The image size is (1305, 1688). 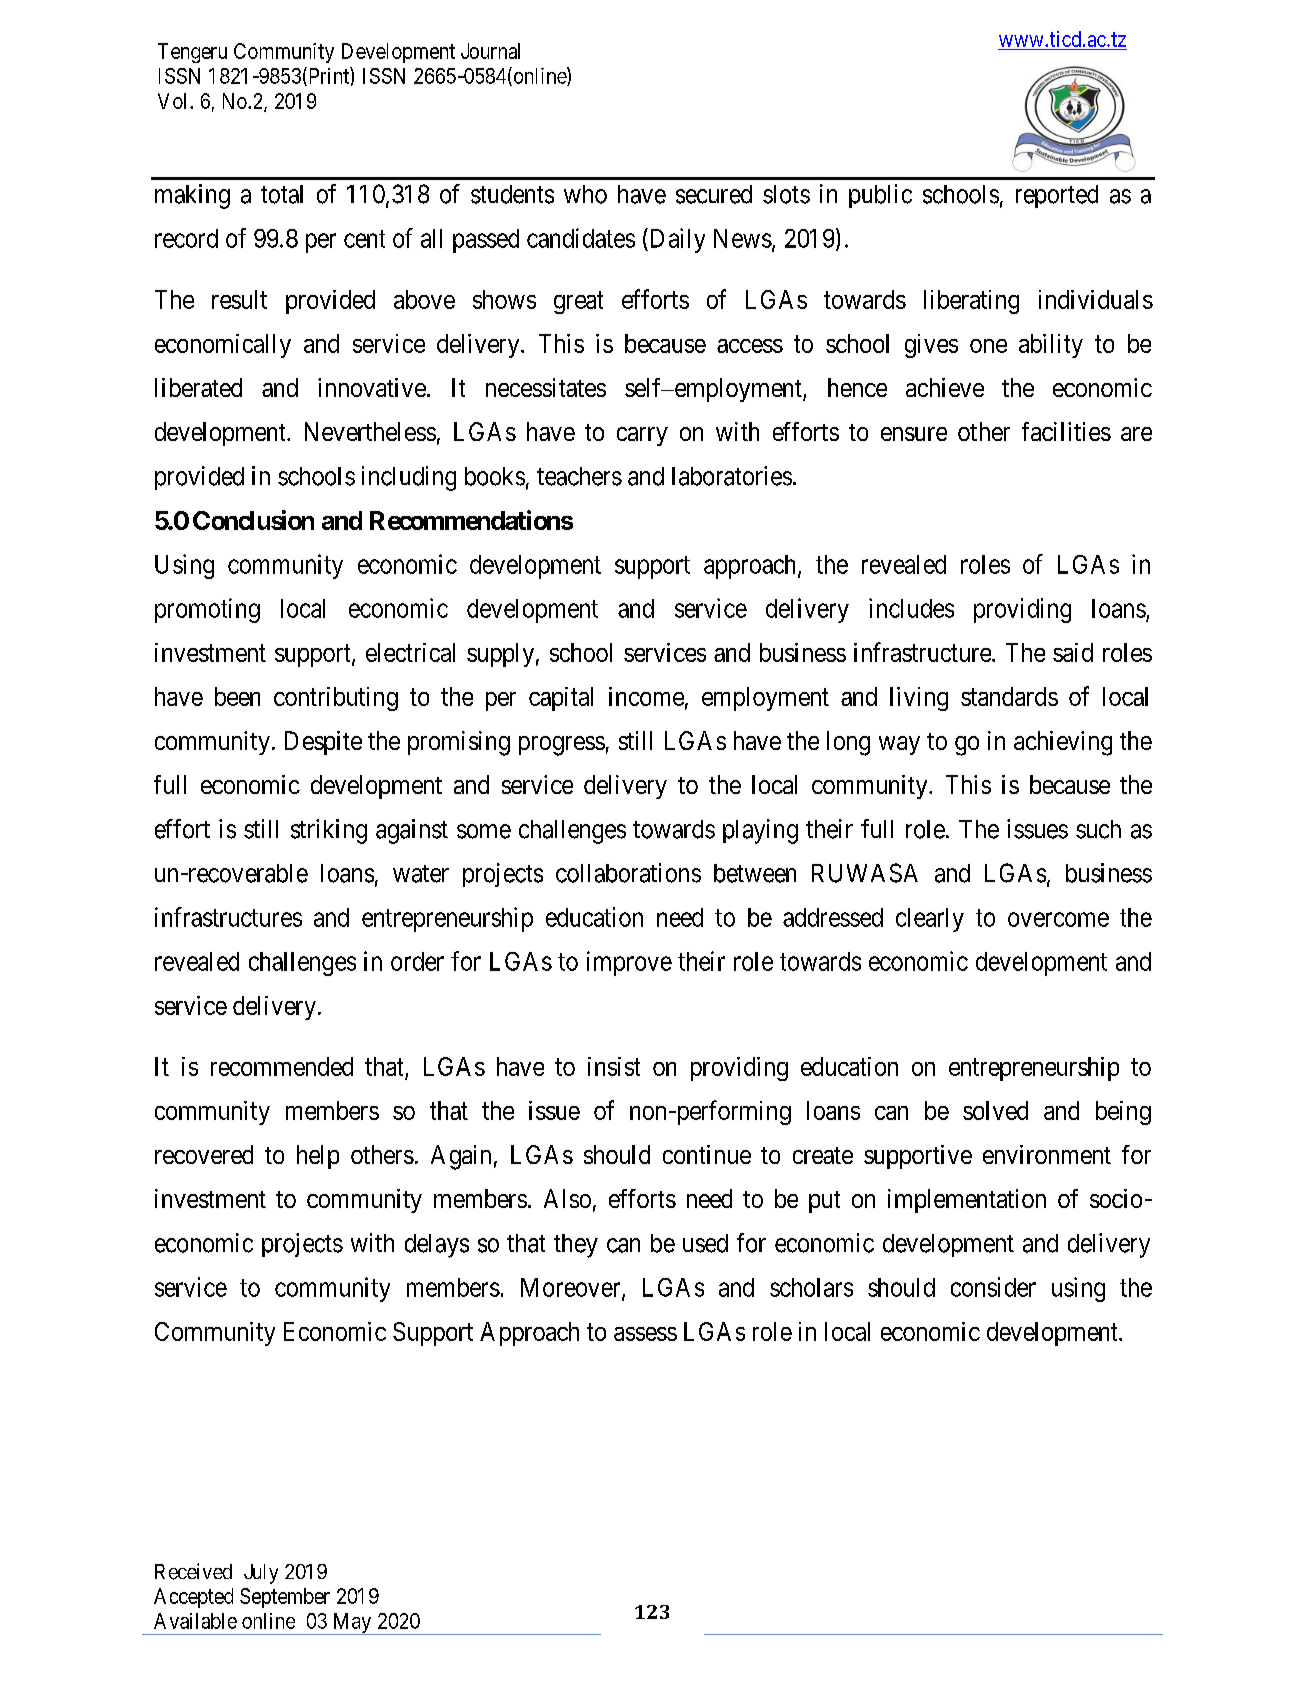 I want to click on reported, so click(x=1057, y=196).
